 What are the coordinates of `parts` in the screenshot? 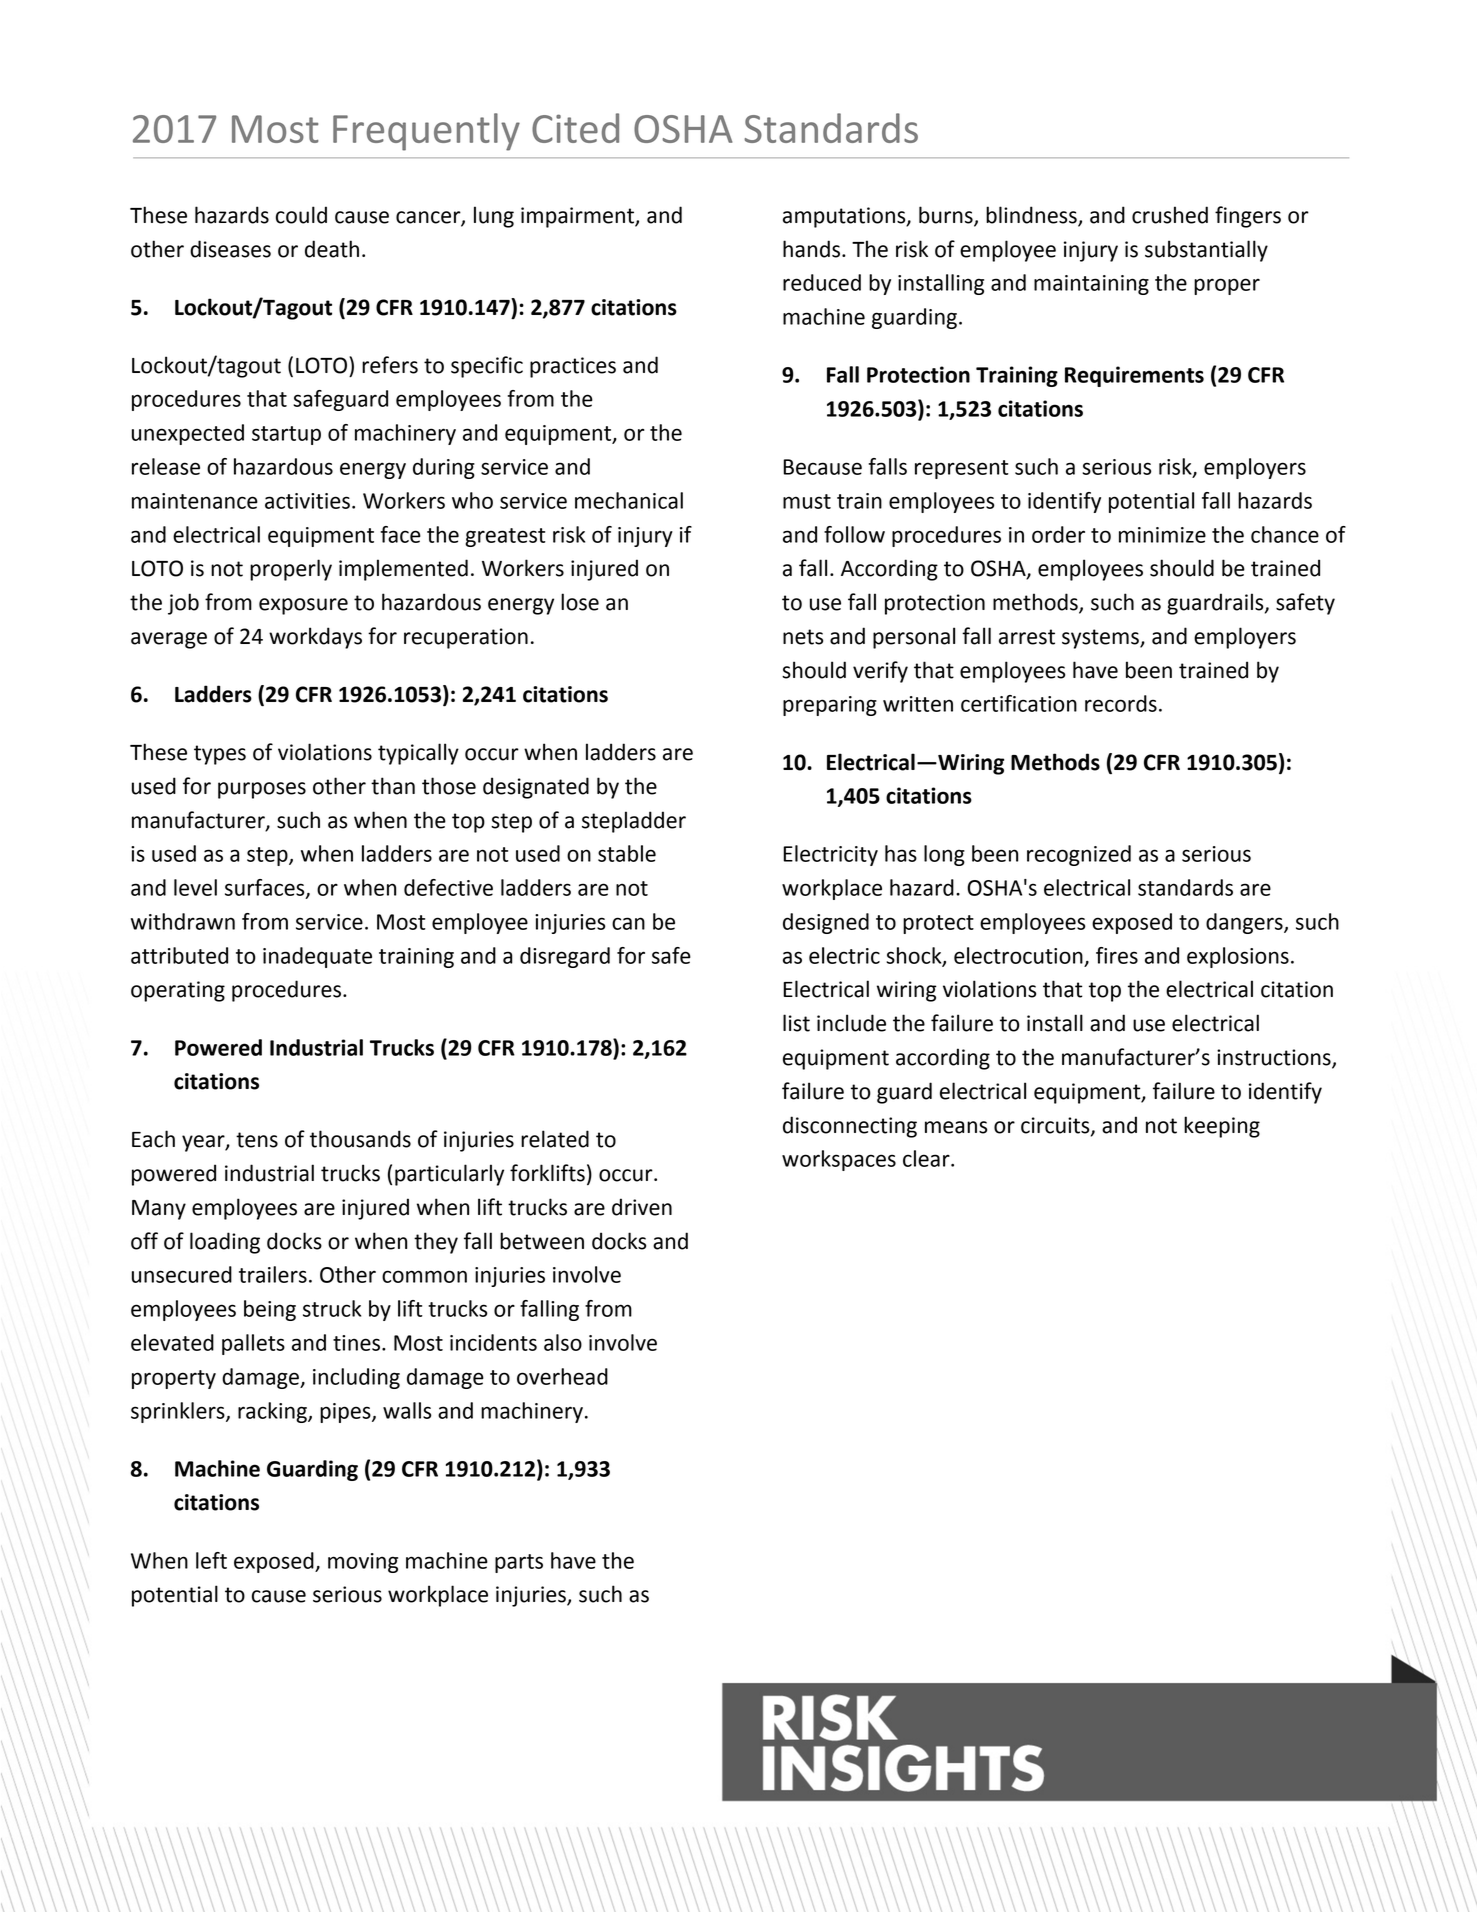 It's located at (519, 1563).
